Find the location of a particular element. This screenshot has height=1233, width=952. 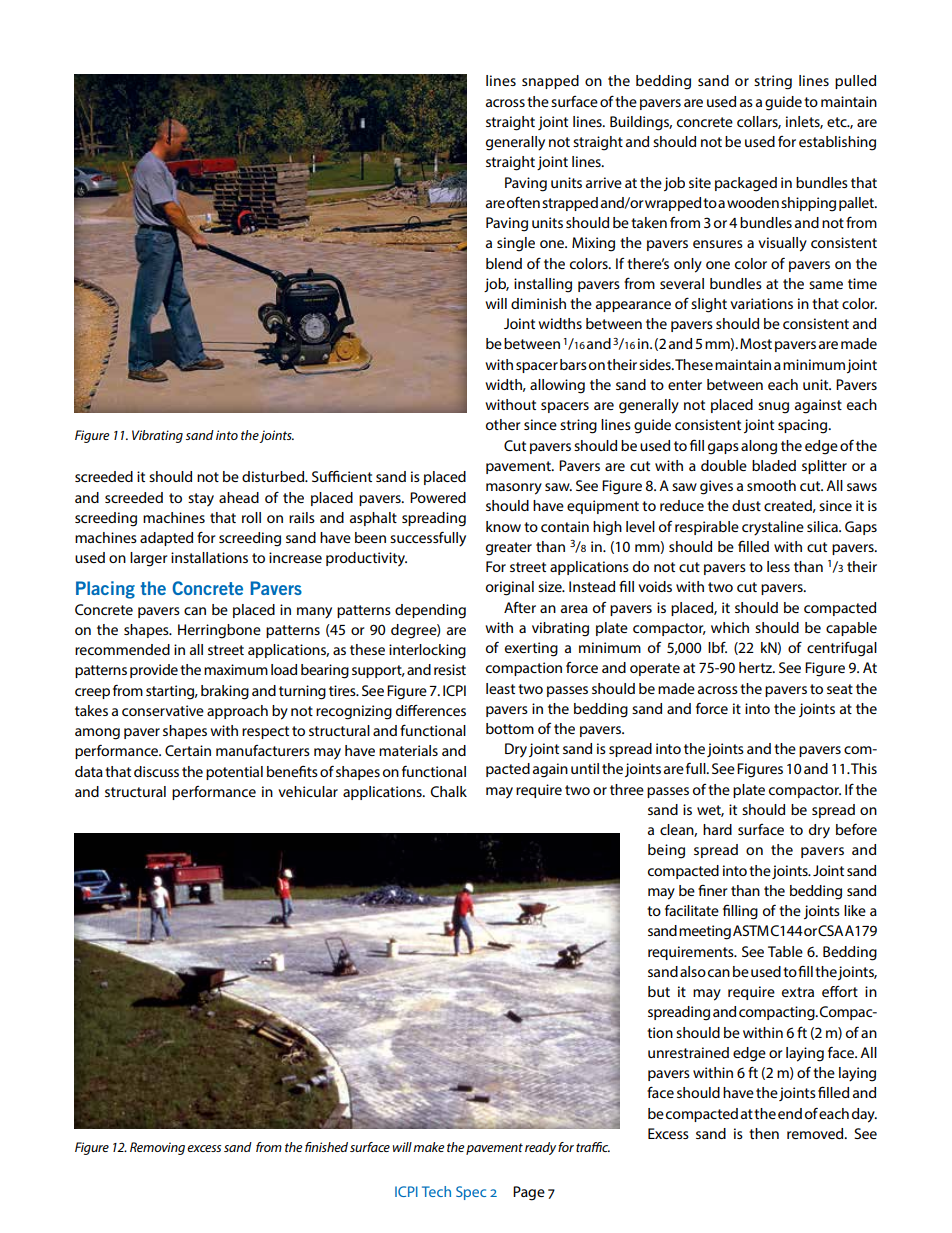

then is located at coordinates (764, 1133).
